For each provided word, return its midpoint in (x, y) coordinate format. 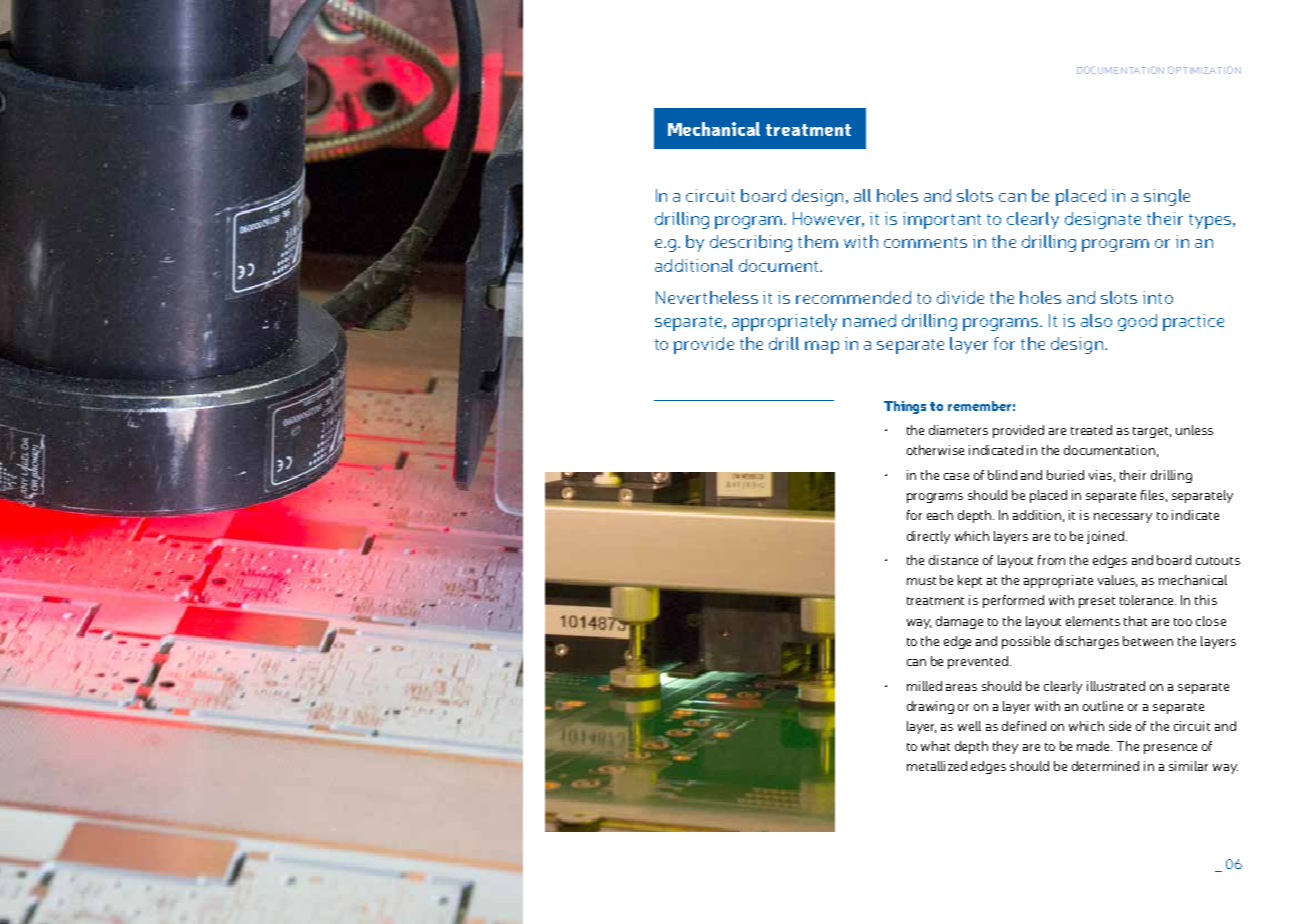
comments (925, 242)
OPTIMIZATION (1204, 70)
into (1158, 297)
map (822, 347)
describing (751, 243)
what (935, 746)
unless (1194, 430)
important (942, 220)
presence (1170, 749)
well (969, 726)
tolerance (1148, 600)
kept (970, 581)
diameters (958, 430)
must (921, 581)
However (828, 219)
